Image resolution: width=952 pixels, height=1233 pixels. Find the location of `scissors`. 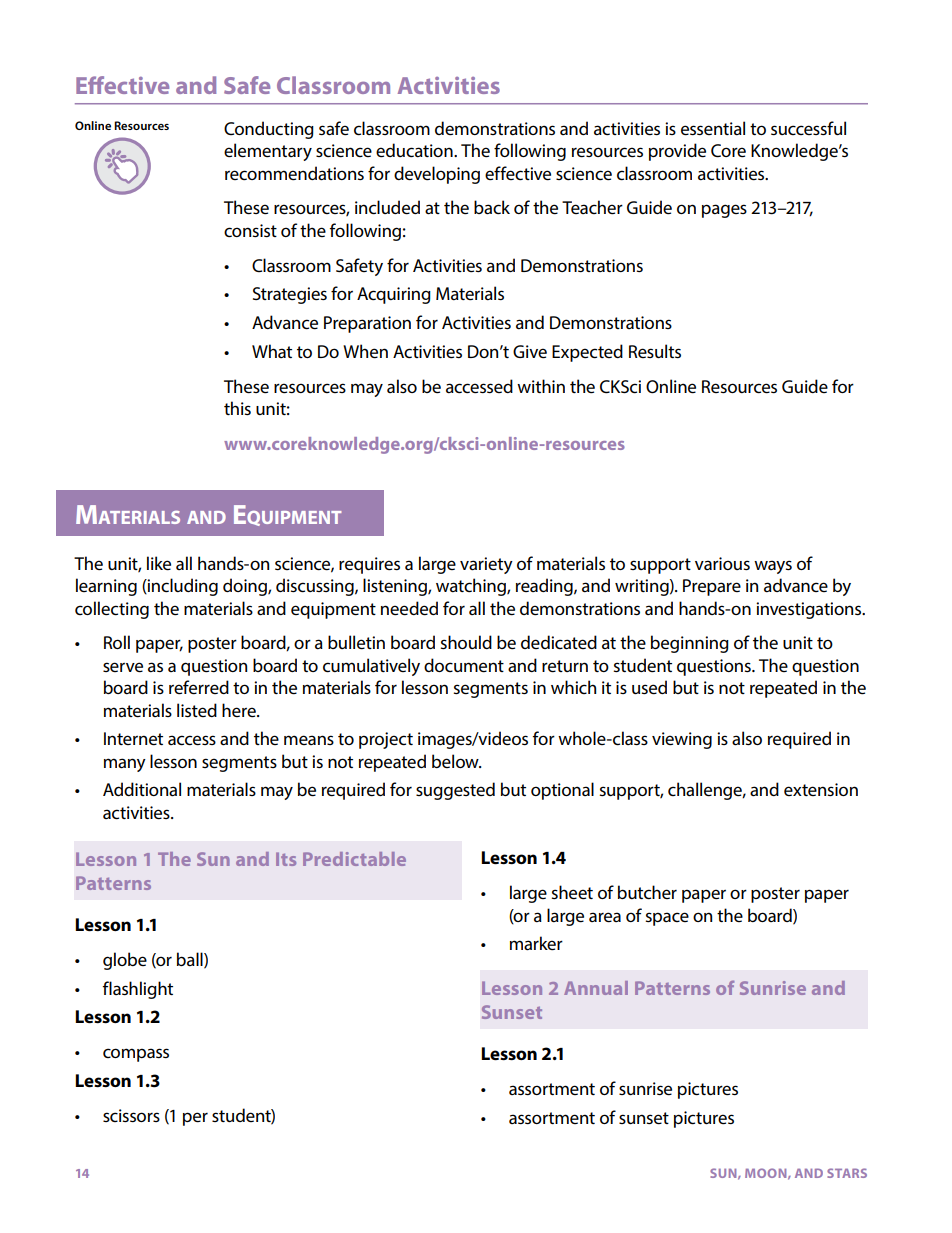

scissors is located at coordinates (131, 1115).
